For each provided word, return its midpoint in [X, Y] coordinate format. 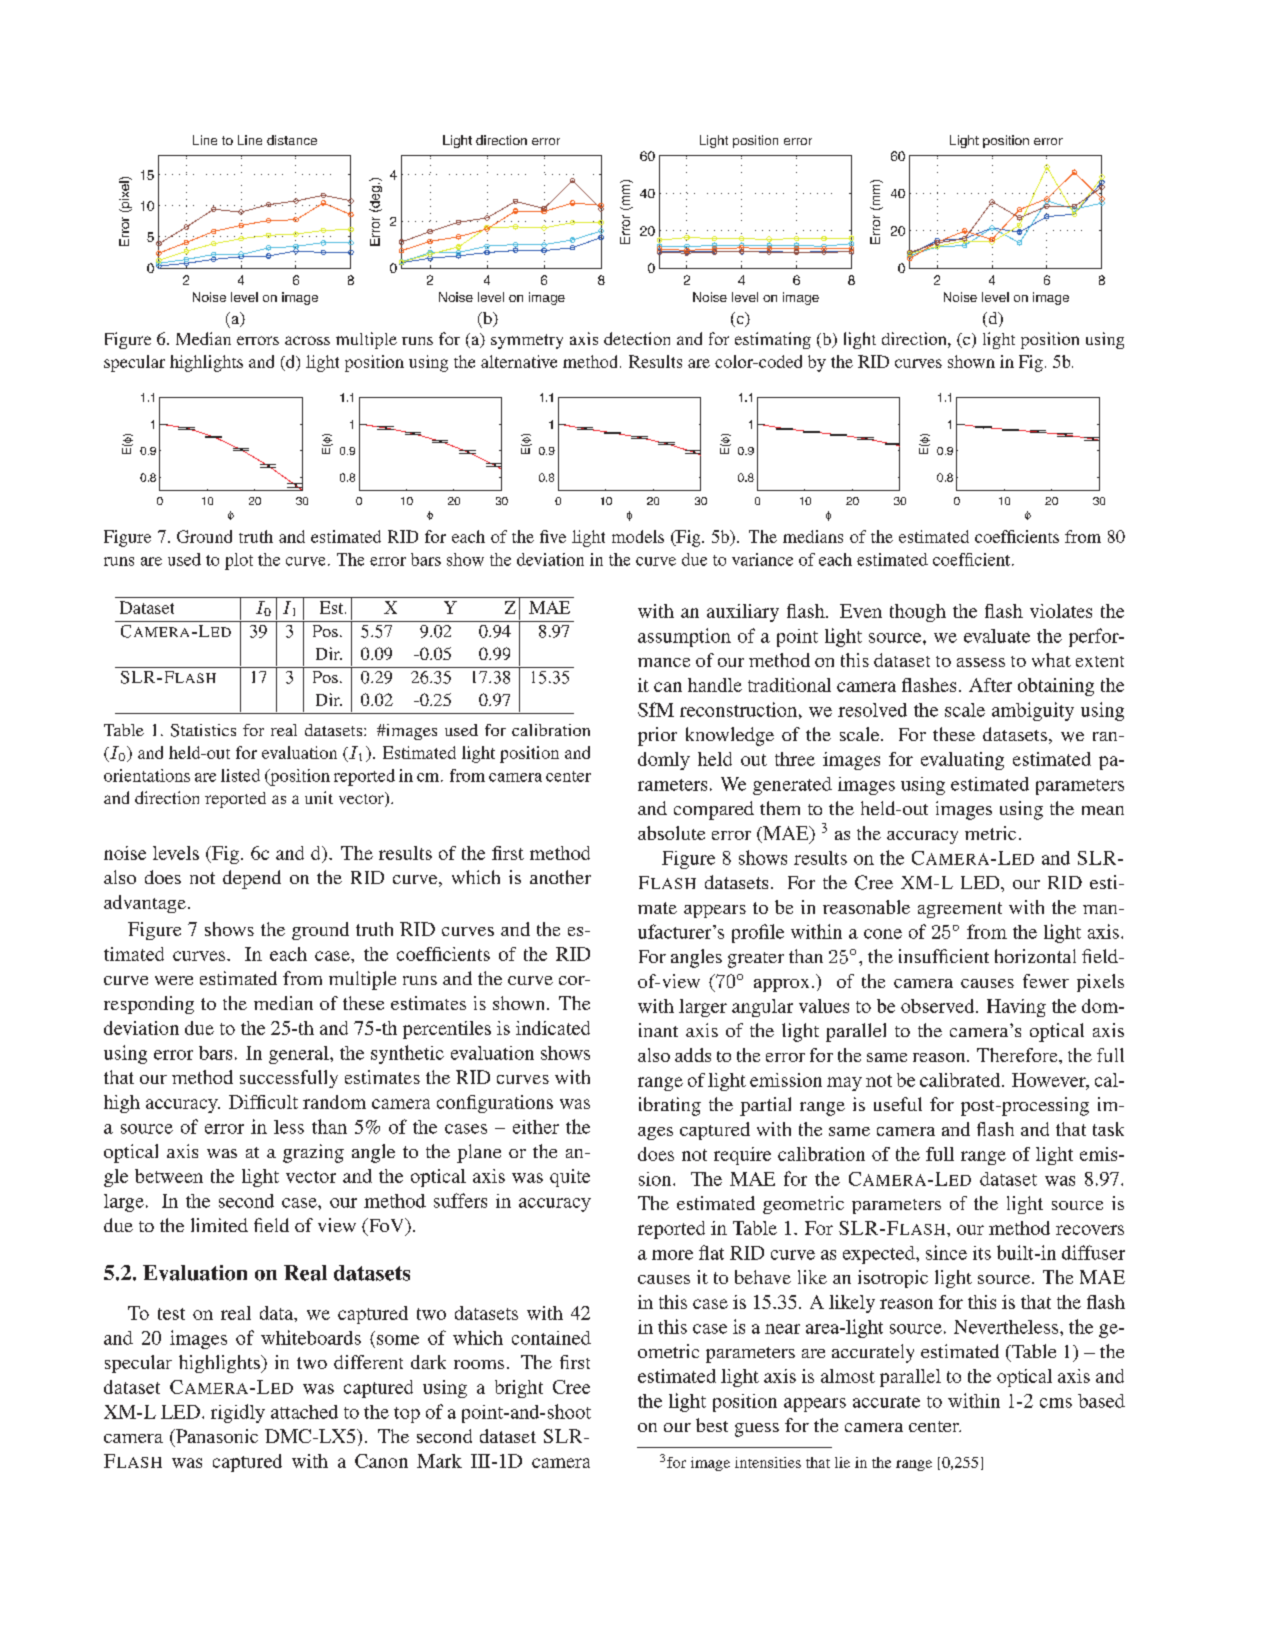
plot [239, 561]
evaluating [962, 761]
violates [1061, 611]
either [536, 1127]
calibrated [961, 1080]
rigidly [238, 1413]
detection [637, 338]
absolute [671, 833]
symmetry [527, 341]
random [334, 1102]
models [638, 536]
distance [292, 140]
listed [240, 775]
